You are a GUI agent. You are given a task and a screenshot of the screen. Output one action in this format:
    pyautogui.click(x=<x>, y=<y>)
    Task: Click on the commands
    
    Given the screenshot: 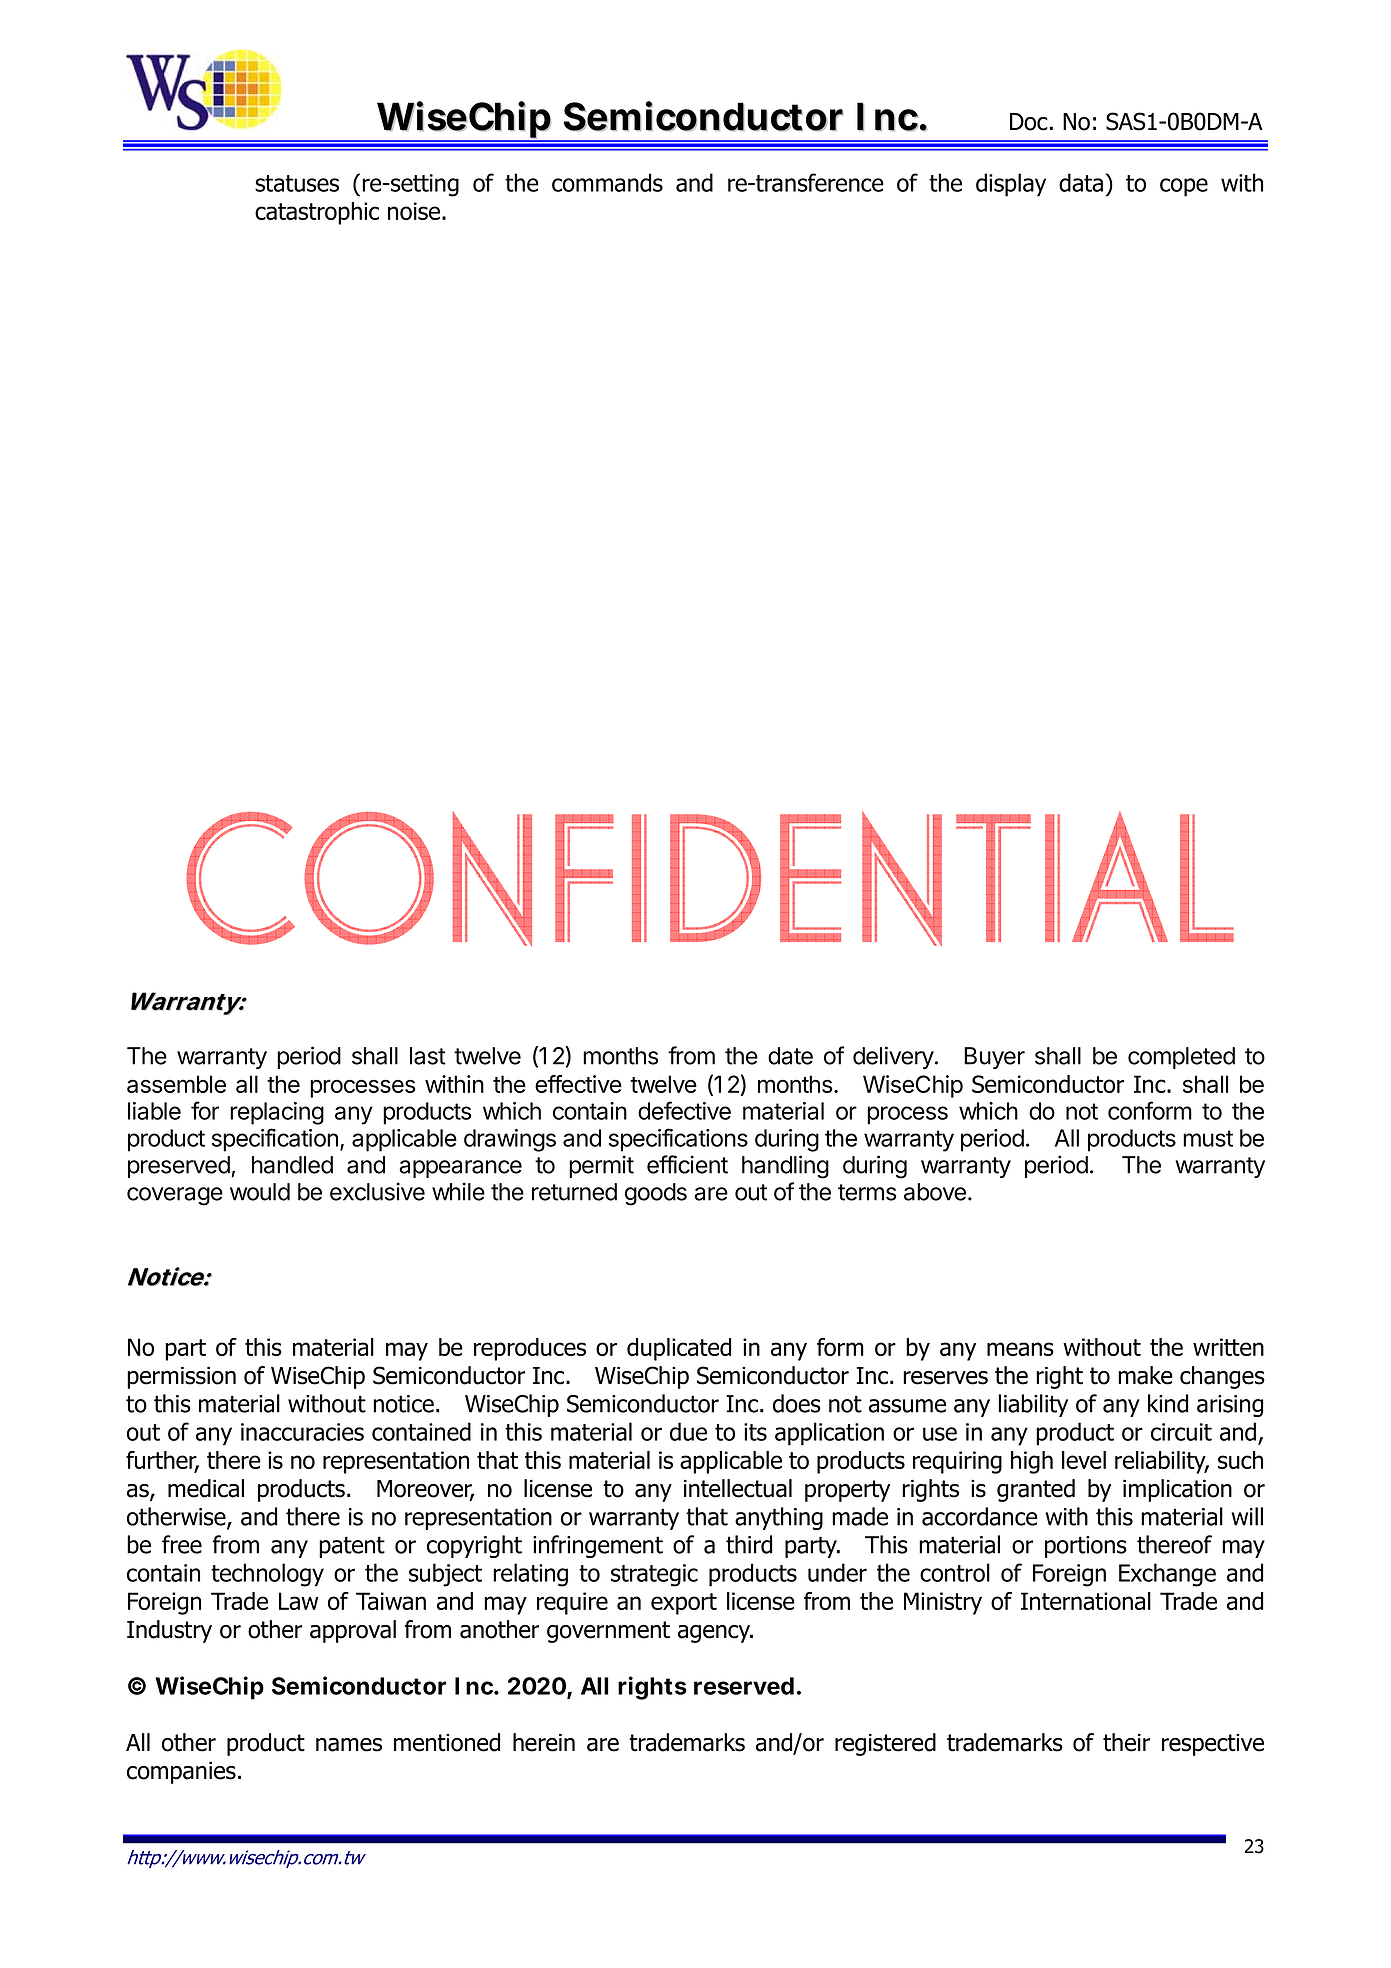 What is the action you would take?
    pyautogui.click(x=607, y=182)
